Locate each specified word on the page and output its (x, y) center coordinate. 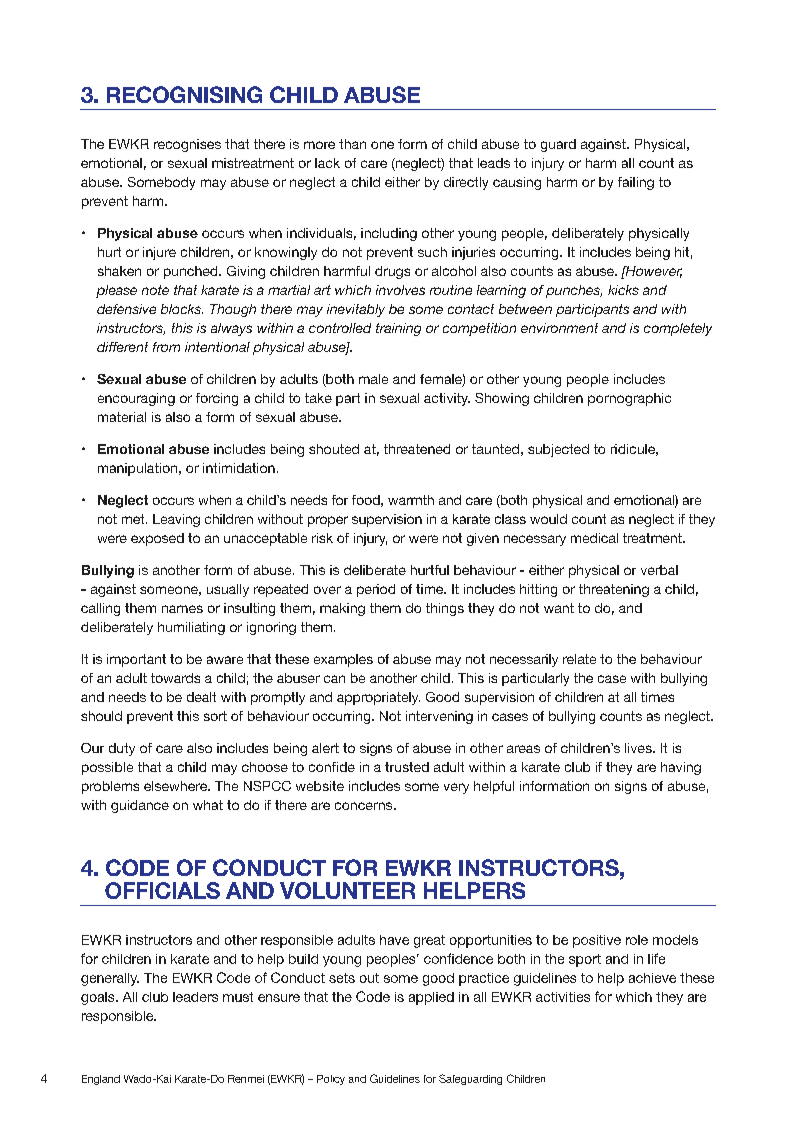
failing (636, 183)
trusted (407, 767)
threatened (417, 449)
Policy (331, 1080)
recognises (187, 145)
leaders (195, 997)
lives (639, 748)
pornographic (629, 399)
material (122, 417)
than (352, 144)
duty (122, 749)
